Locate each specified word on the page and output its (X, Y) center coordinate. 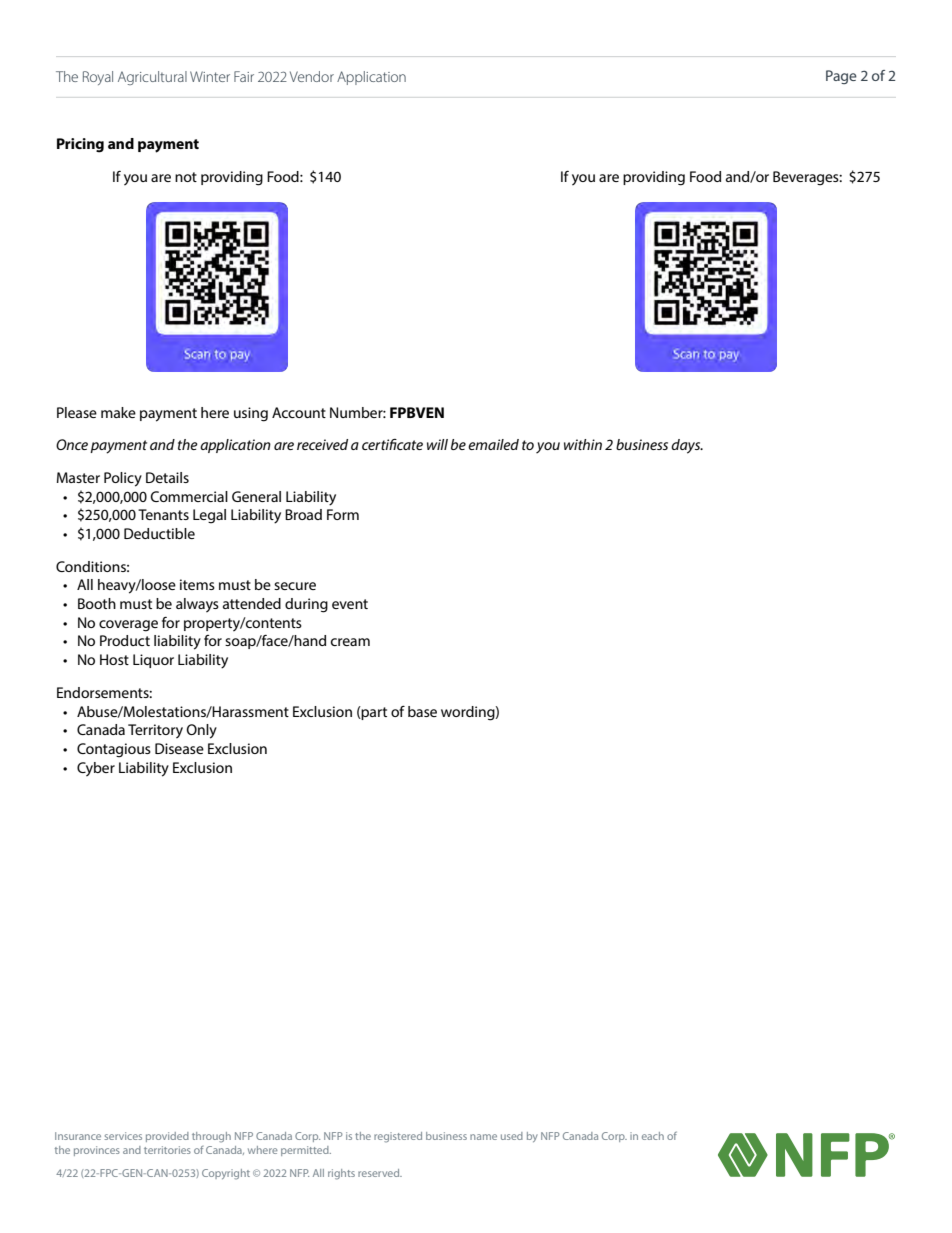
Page (841, 77)
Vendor (312, 76)
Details (167, 477)
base (422, 711)
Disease (179, 748)
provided (167, 1137)
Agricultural (152, 78)
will (437, 444)
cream (350, 642)
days (687, 446)
